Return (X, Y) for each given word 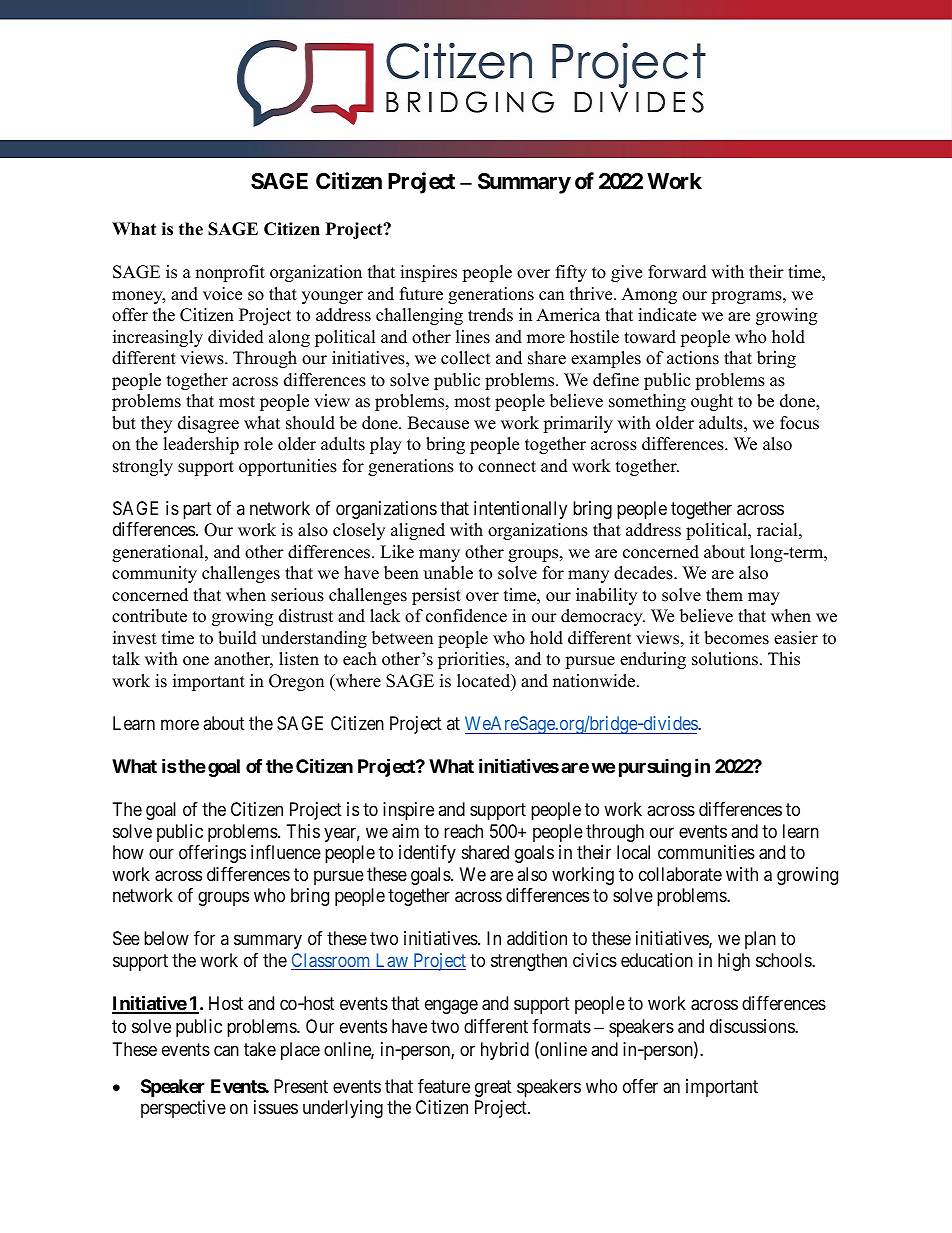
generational (159, 553)
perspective (183, 1109)
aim (405, 831)
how (128, 852)
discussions (753, 1026)
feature (444, 1086)
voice (222, 294)
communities (706, 852)
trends (490, 315)
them (724, 595)
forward (677, 272)
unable (448, 573)
